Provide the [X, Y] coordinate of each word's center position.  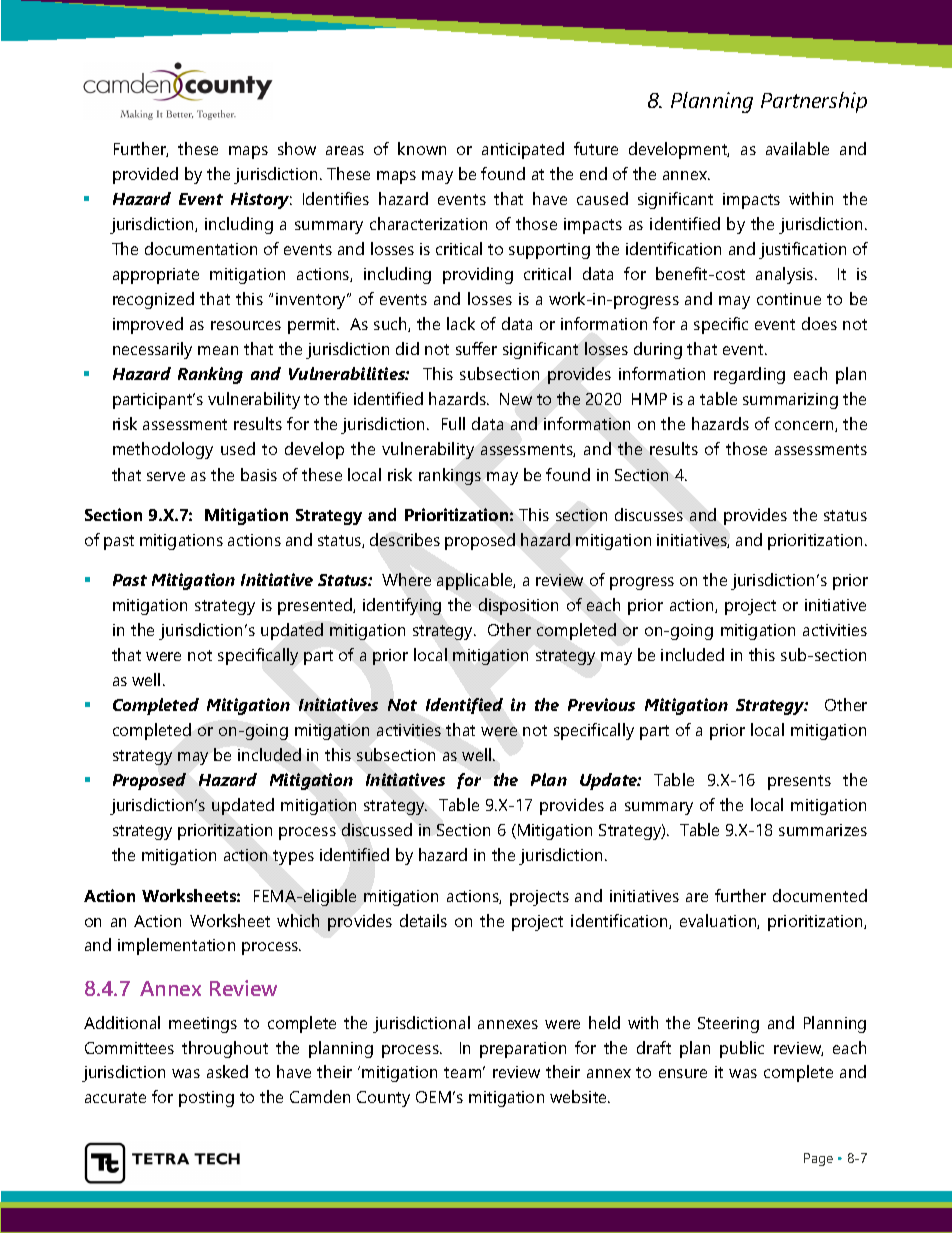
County [383, 1099]
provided [145, 175]
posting [206, 1099]
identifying [402, 606]
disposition [518, 606]
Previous [601, 704]
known [422, 148]
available [797, 148]
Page [818, 1159]
